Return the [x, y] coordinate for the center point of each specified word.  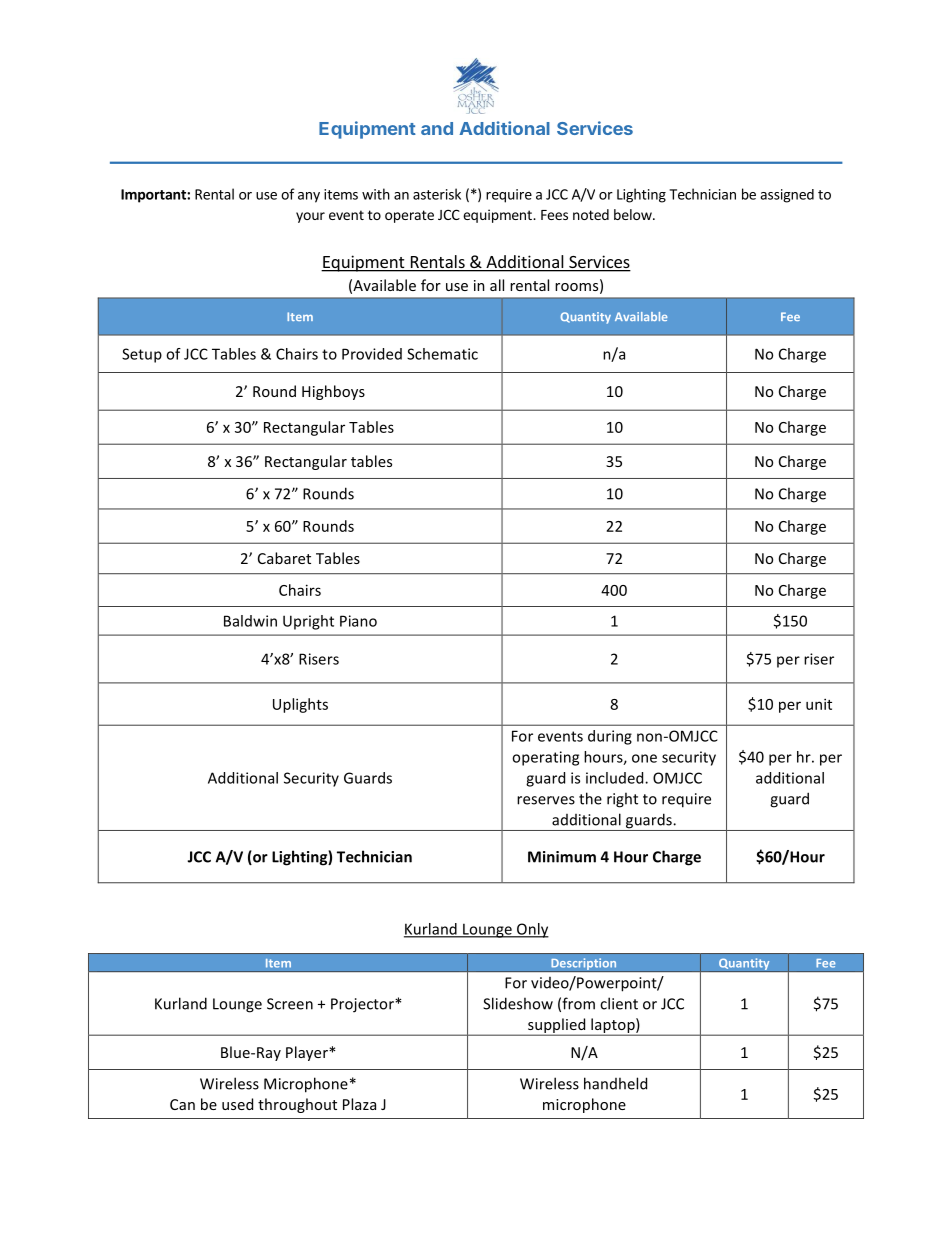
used [237, 1104]
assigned [787, 196]
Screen [290, 1004]
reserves [546, 800]
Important [154, 196]
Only [532, 930]
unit [819, 704]
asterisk [437, 194]
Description [584, 965]
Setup [142, 355]
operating [545, 758]
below [634, 214]
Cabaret [284, 558]
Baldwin [250, 621]
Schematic [442, 354]
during [610, 737]
